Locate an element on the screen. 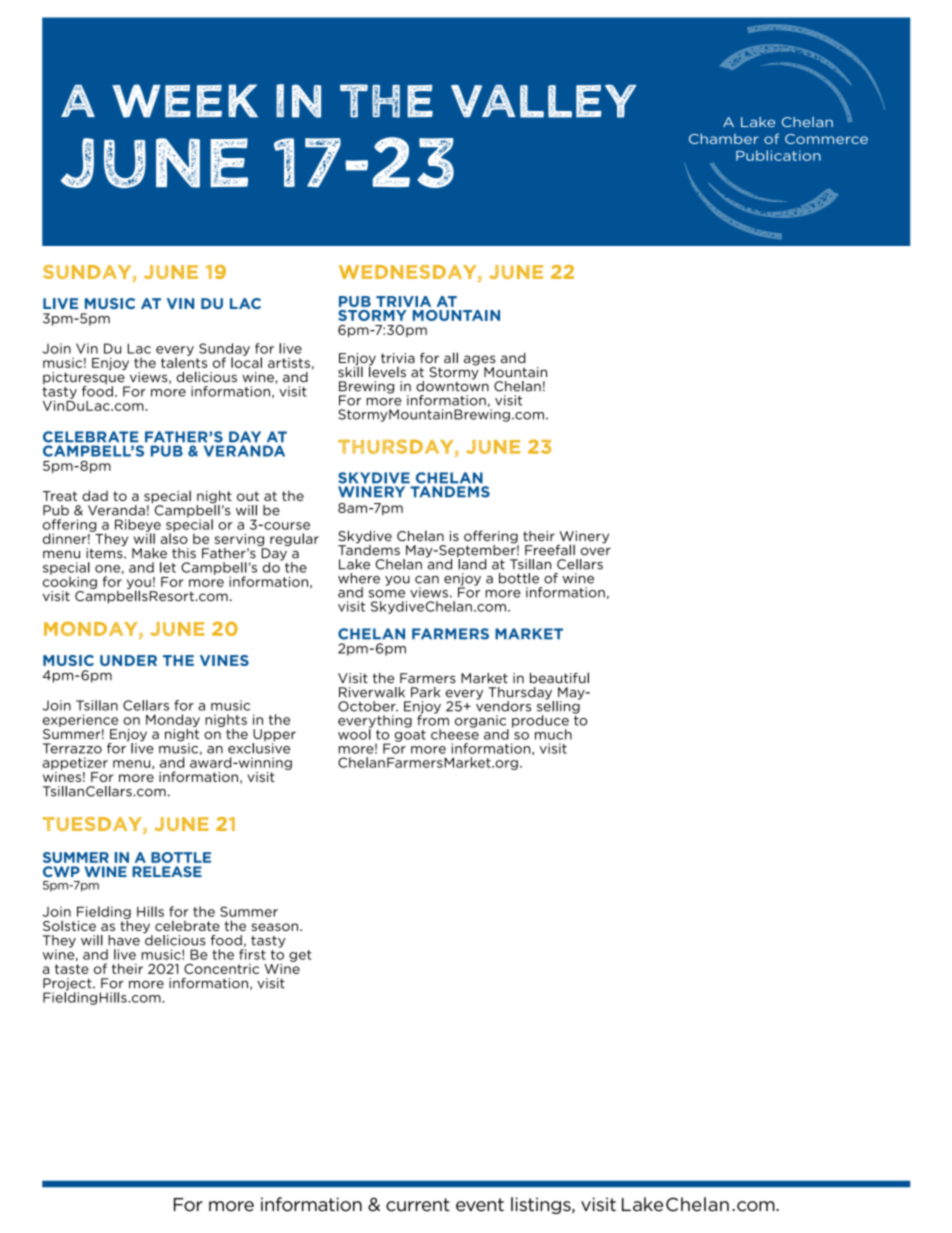  WEEK is located at coordinates (185, 101).
